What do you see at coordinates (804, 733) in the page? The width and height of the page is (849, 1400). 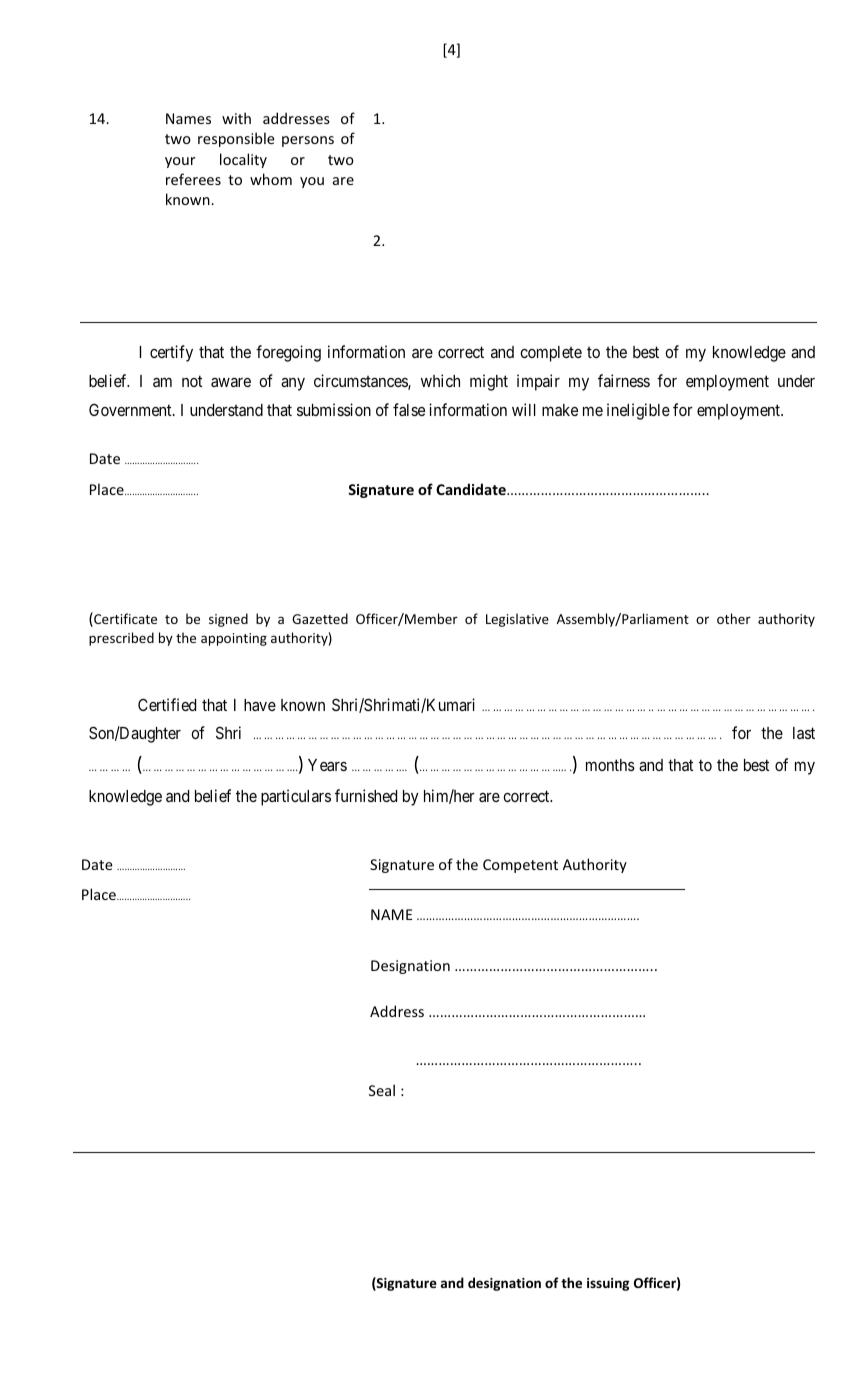 I see `last` at bounding box center [804, 733].
